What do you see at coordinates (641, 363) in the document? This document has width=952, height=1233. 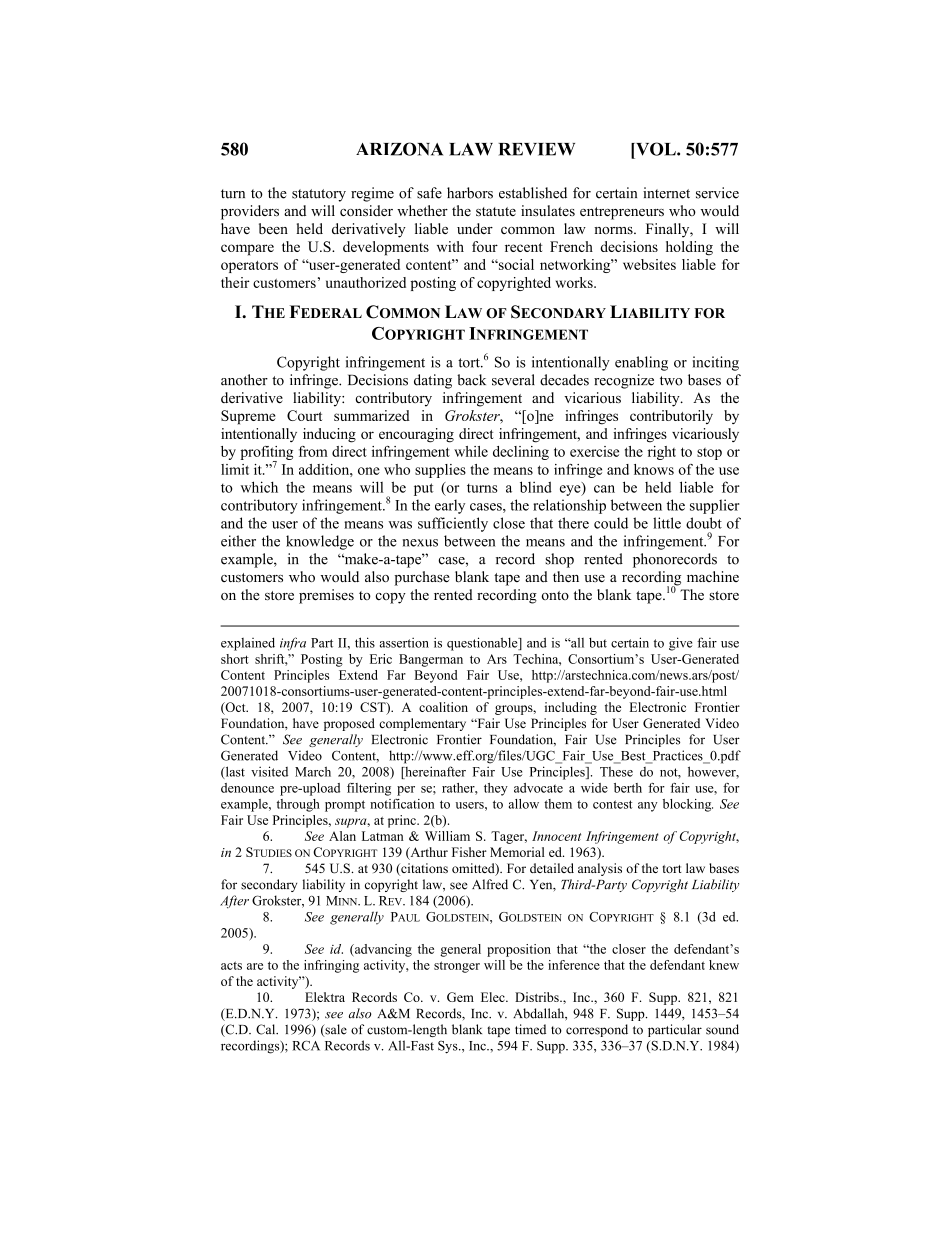 I see `enabling` at bounding box center [641, 363].
